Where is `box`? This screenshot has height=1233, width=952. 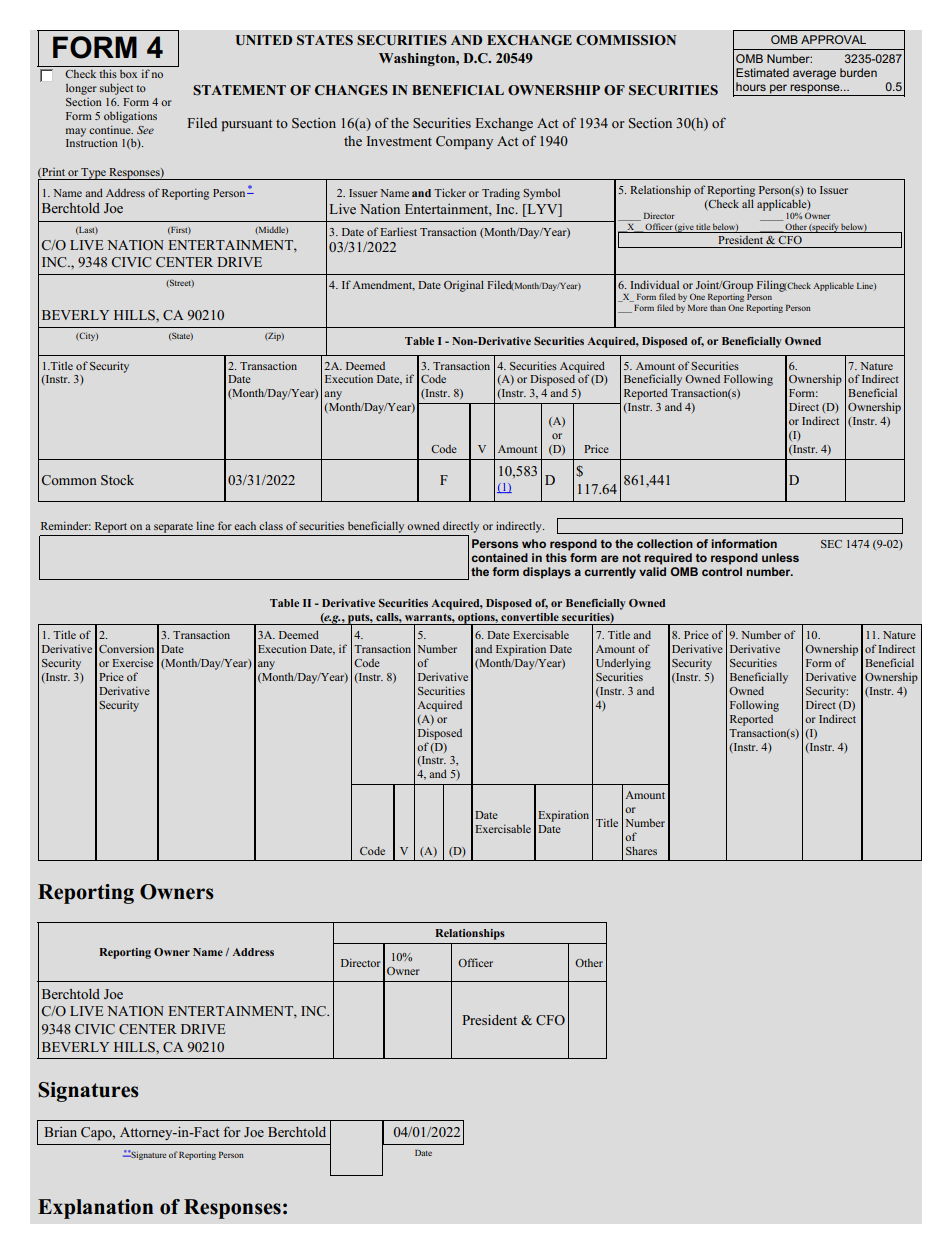 box is located at coordinates (128, 74).
